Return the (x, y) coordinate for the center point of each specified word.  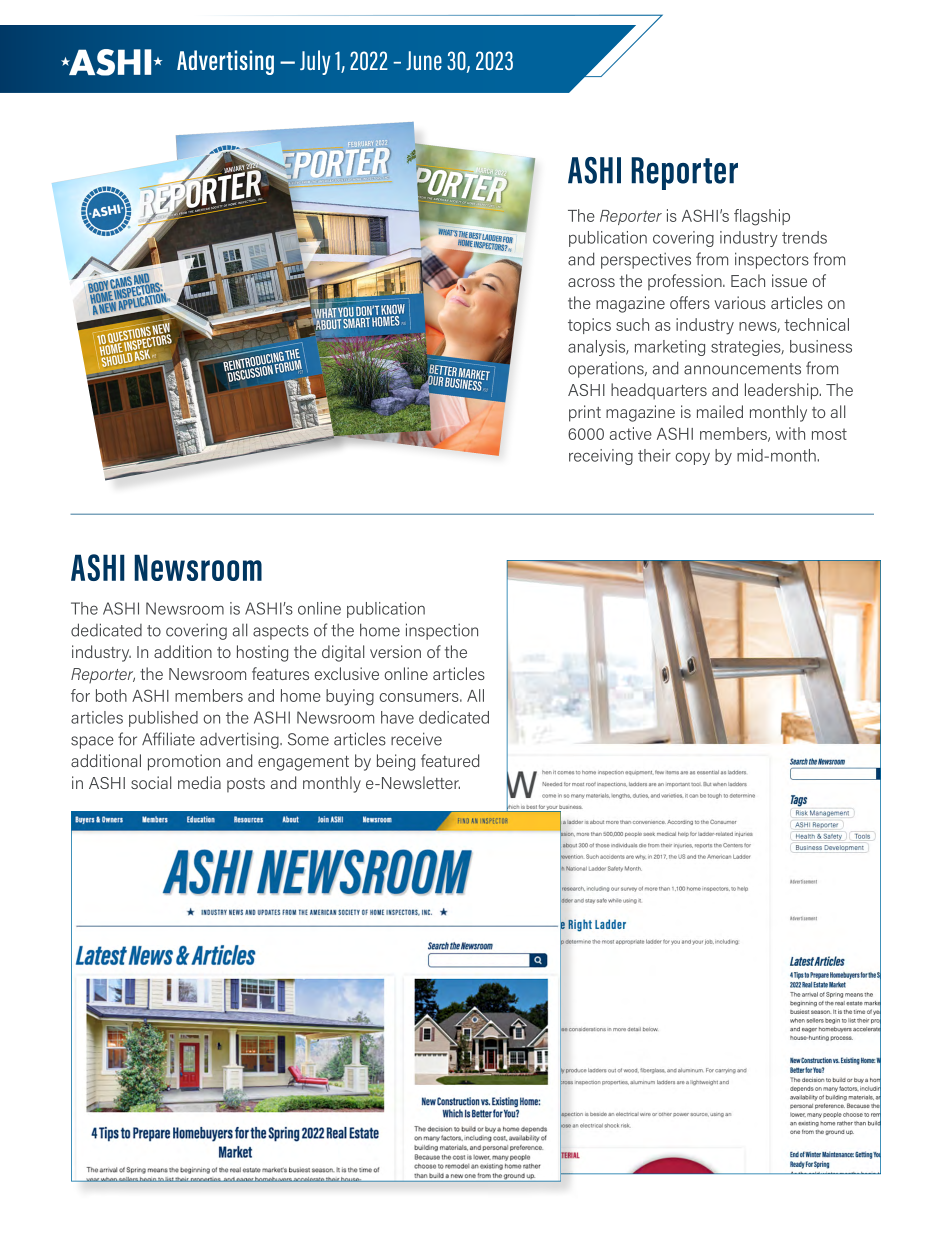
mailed (720, 411)
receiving (601, 457)
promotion (184, 762)
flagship (762, 217)
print (585, 413)
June (424, 60)
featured (450, 760)
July (315, 62)
